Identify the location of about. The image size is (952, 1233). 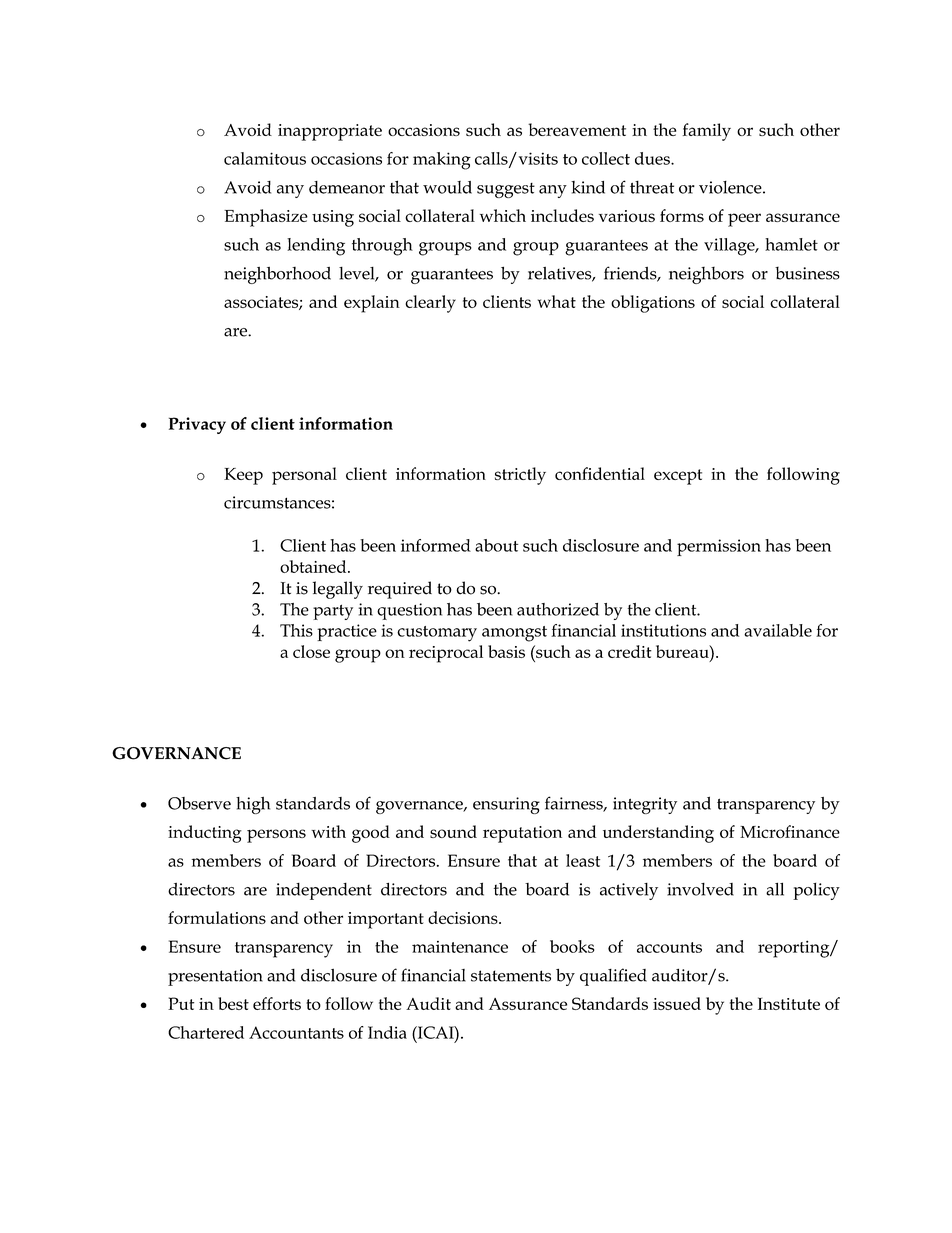
(496, 545).
